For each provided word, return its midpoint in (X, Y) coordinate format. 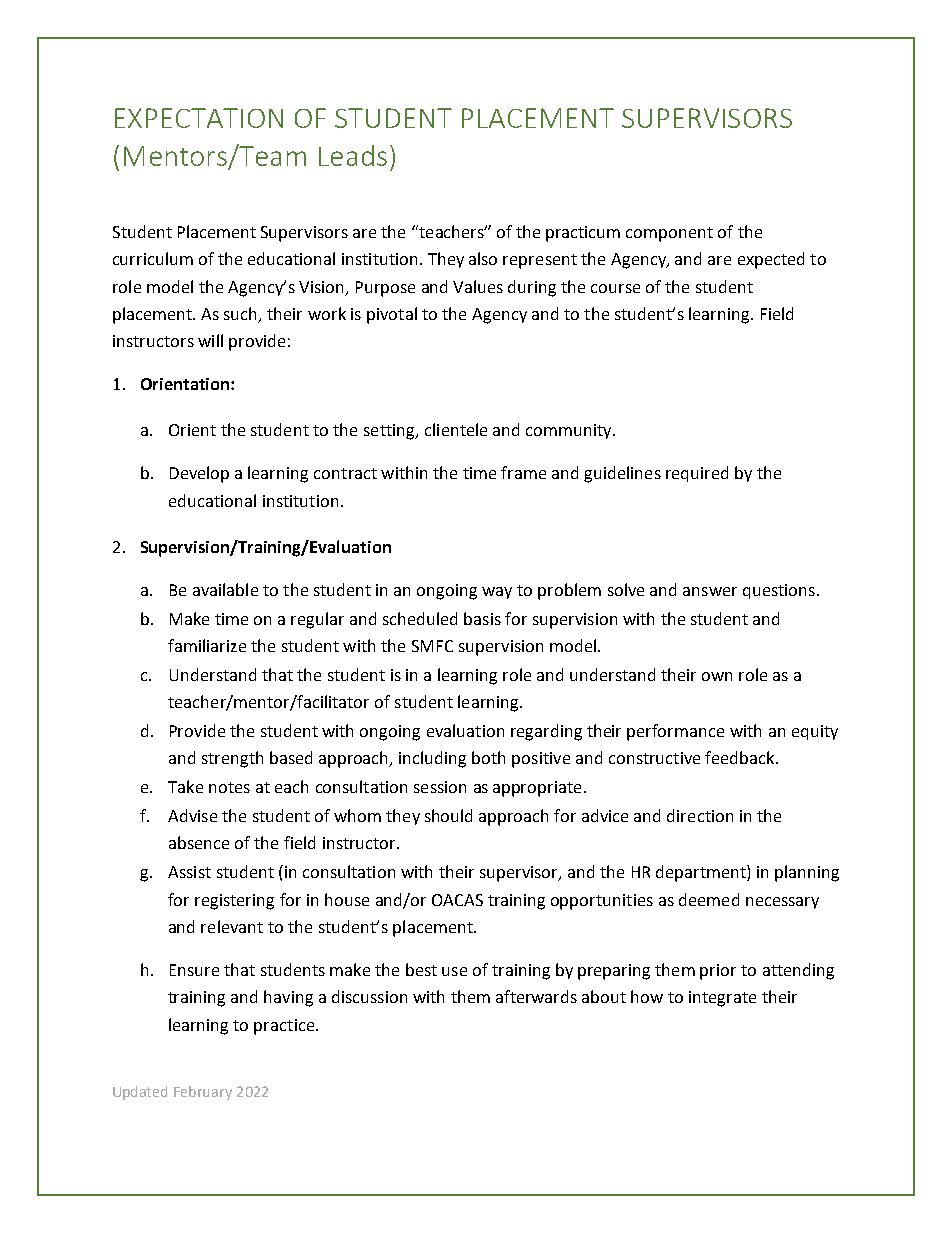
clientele (456, 429)
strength (232, 759)
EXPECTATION (199, 118)
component (669, 234)
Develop (199, 474)
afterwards (536, 996)
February (203, 1093)
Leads (353, 155)
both (488, 757)
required (697, 474)
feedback (741, 757)
